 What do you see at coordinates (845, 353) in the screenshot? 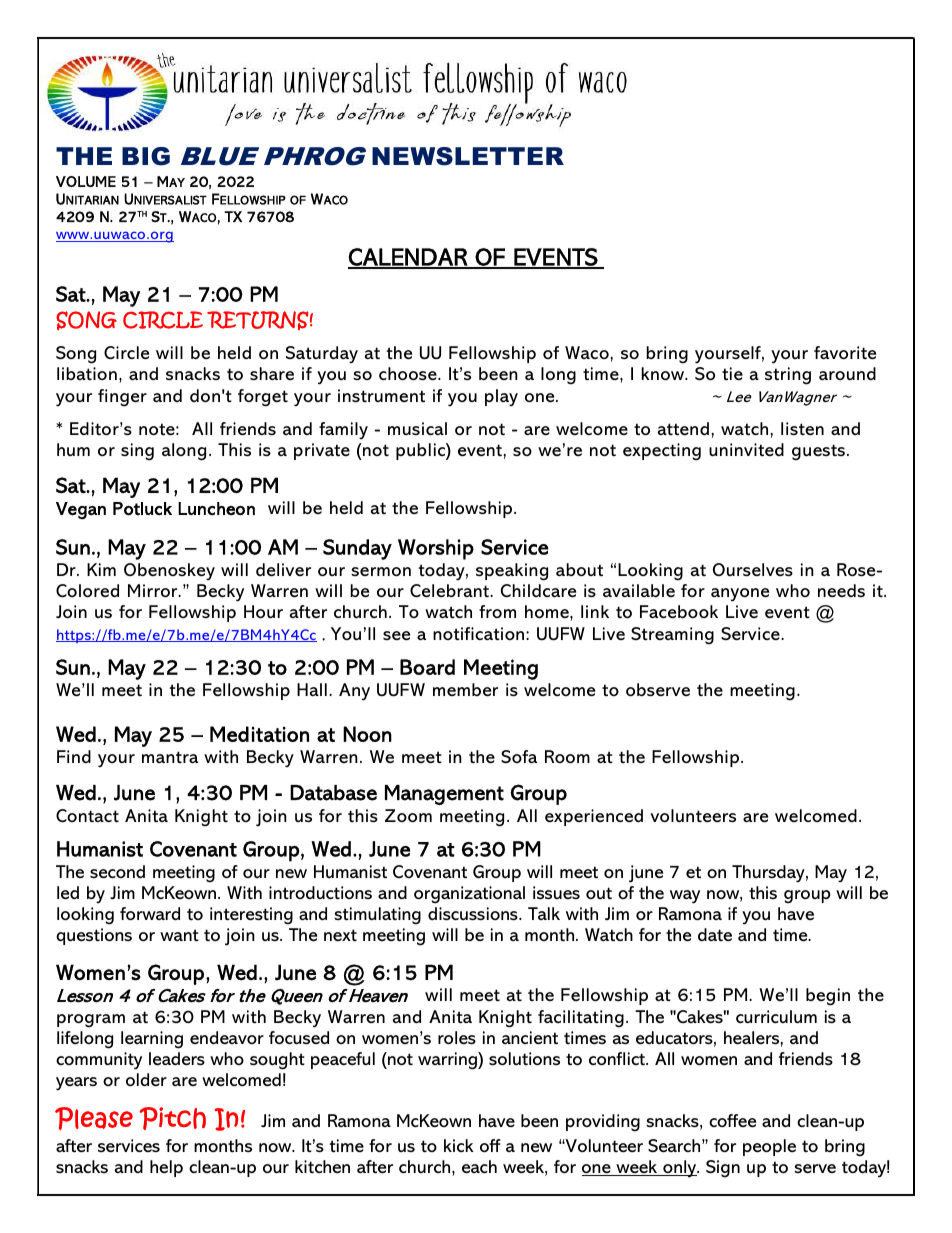
I see `favorite` at bounding box center [845, 353].
